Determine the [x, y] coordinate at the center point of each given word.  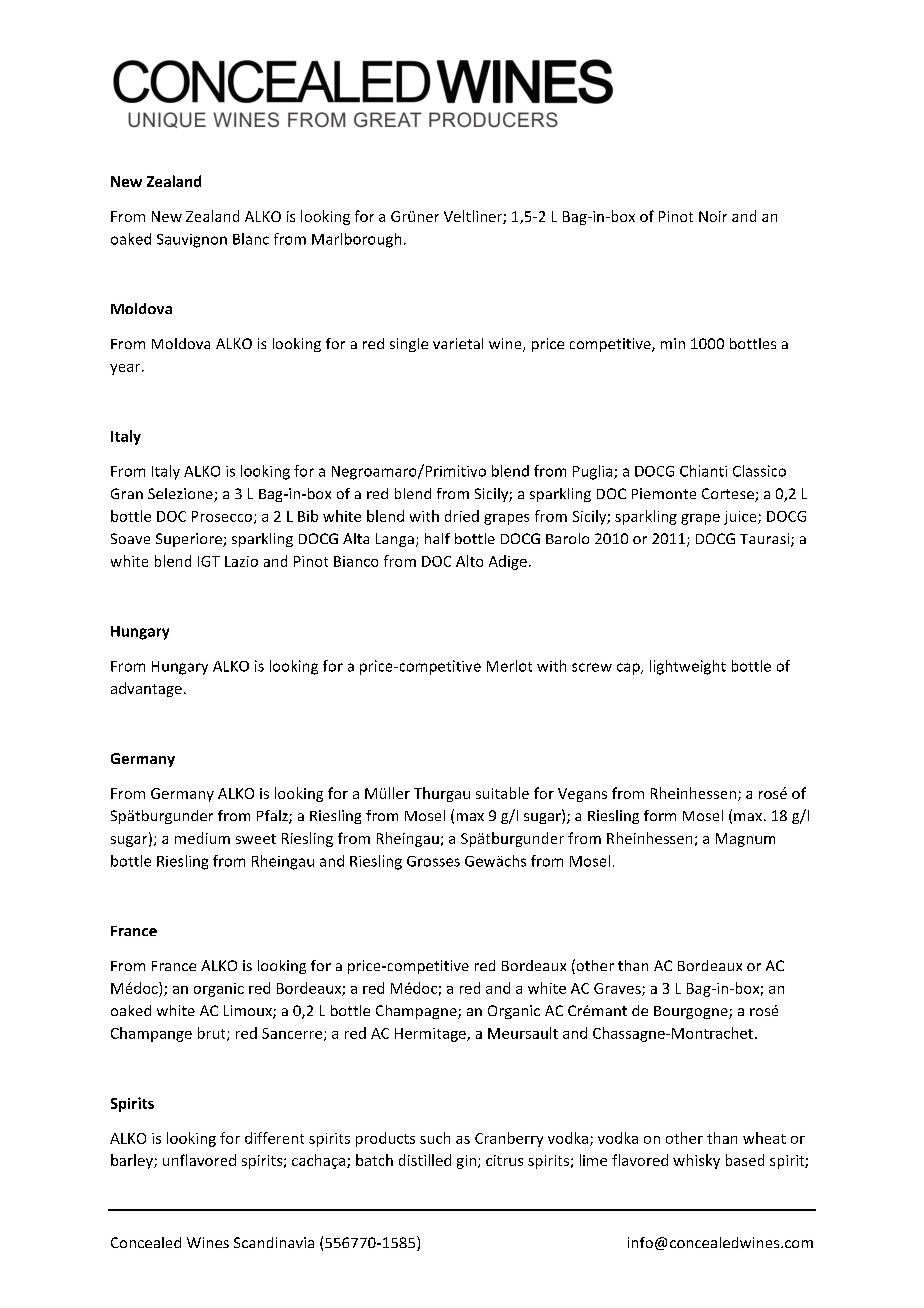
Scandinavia [274, 1242]
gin [468, 1162]
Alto [469, 561]
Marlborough [356, 240]
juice [741, 518]
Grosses [433, 861]
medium [202, 838]
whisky [696, 1161]
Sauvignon [192, 241]
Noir [713, 216]
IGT [209, 561]
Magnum [745, 840]
